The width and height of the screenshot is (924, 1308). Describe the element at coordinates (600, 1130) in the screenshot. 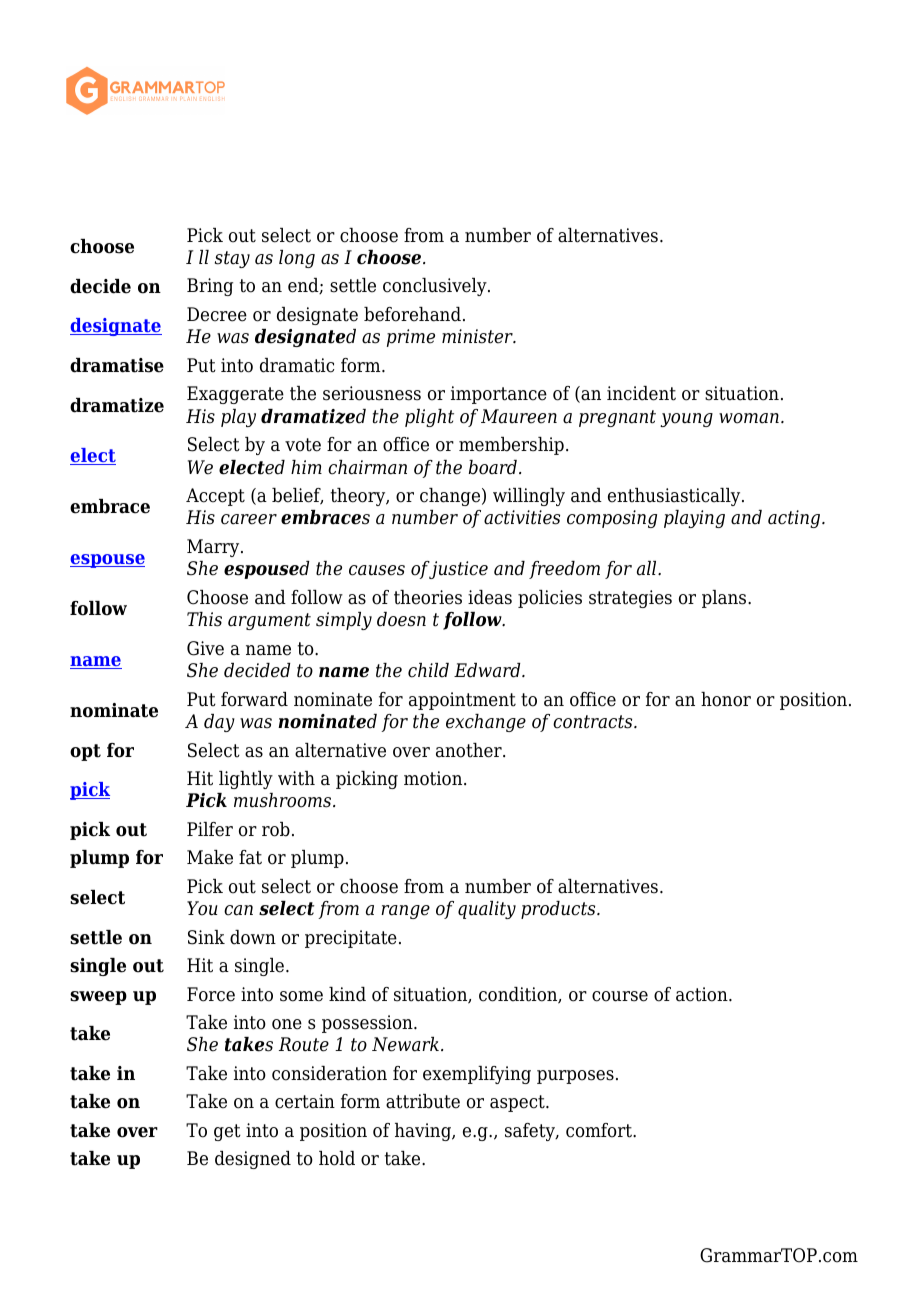

I see `comfort` at that location.
